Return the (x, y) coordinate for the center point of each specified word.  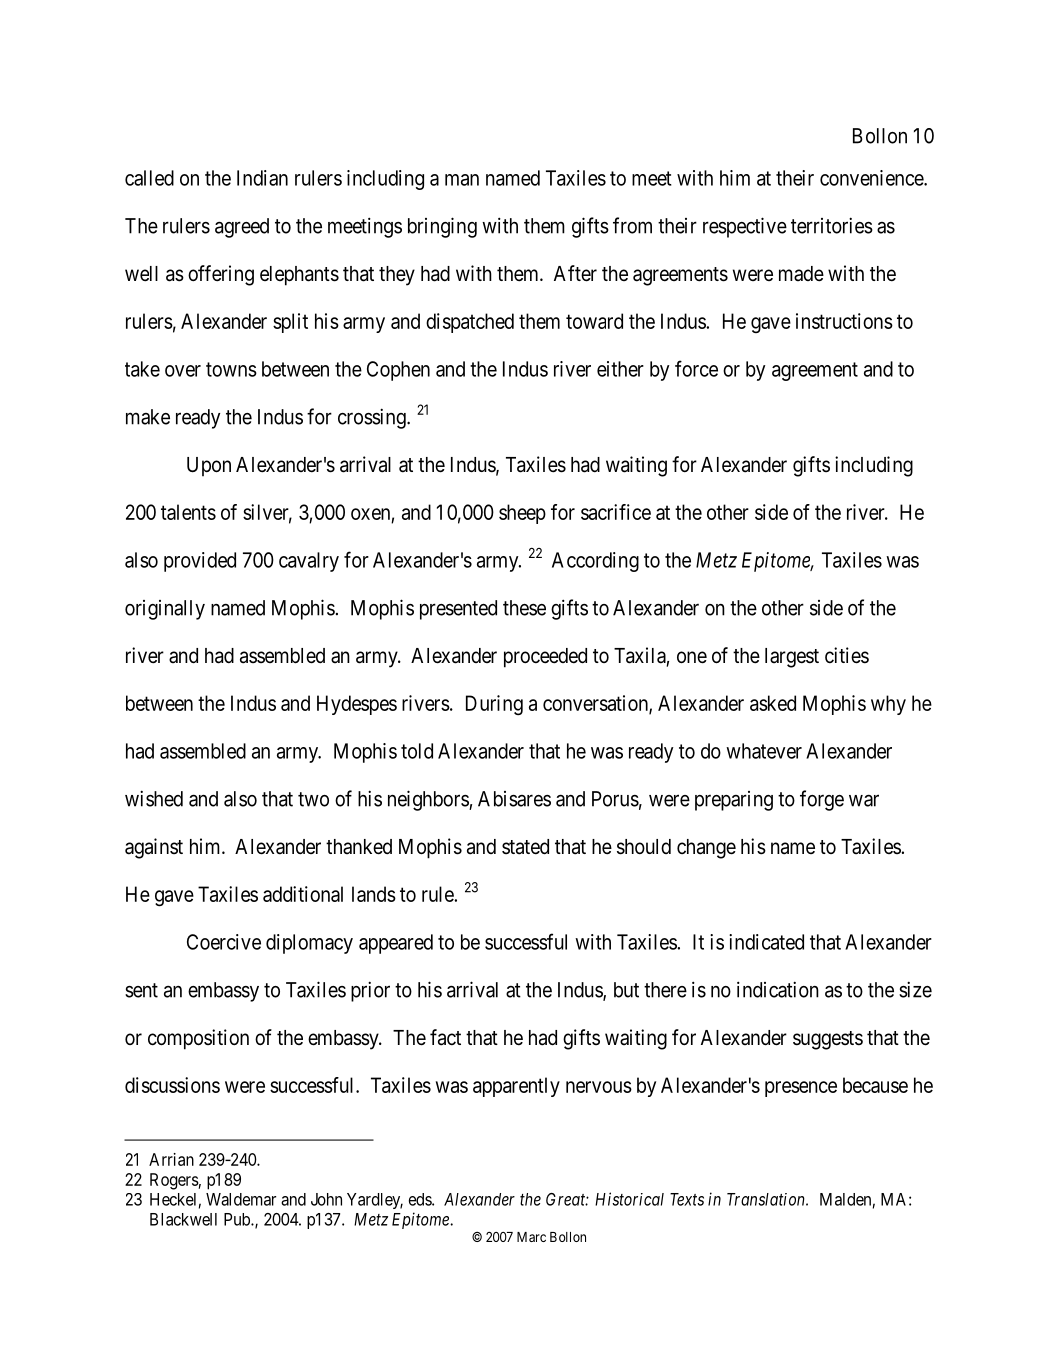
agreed (242, 228)
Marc (531, 1237)
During (494, 705)
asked (773, 703)
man (462, 180)
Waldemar (241, 1199)
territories (832, 225)
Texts (687, 1199)
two (313, 799)
